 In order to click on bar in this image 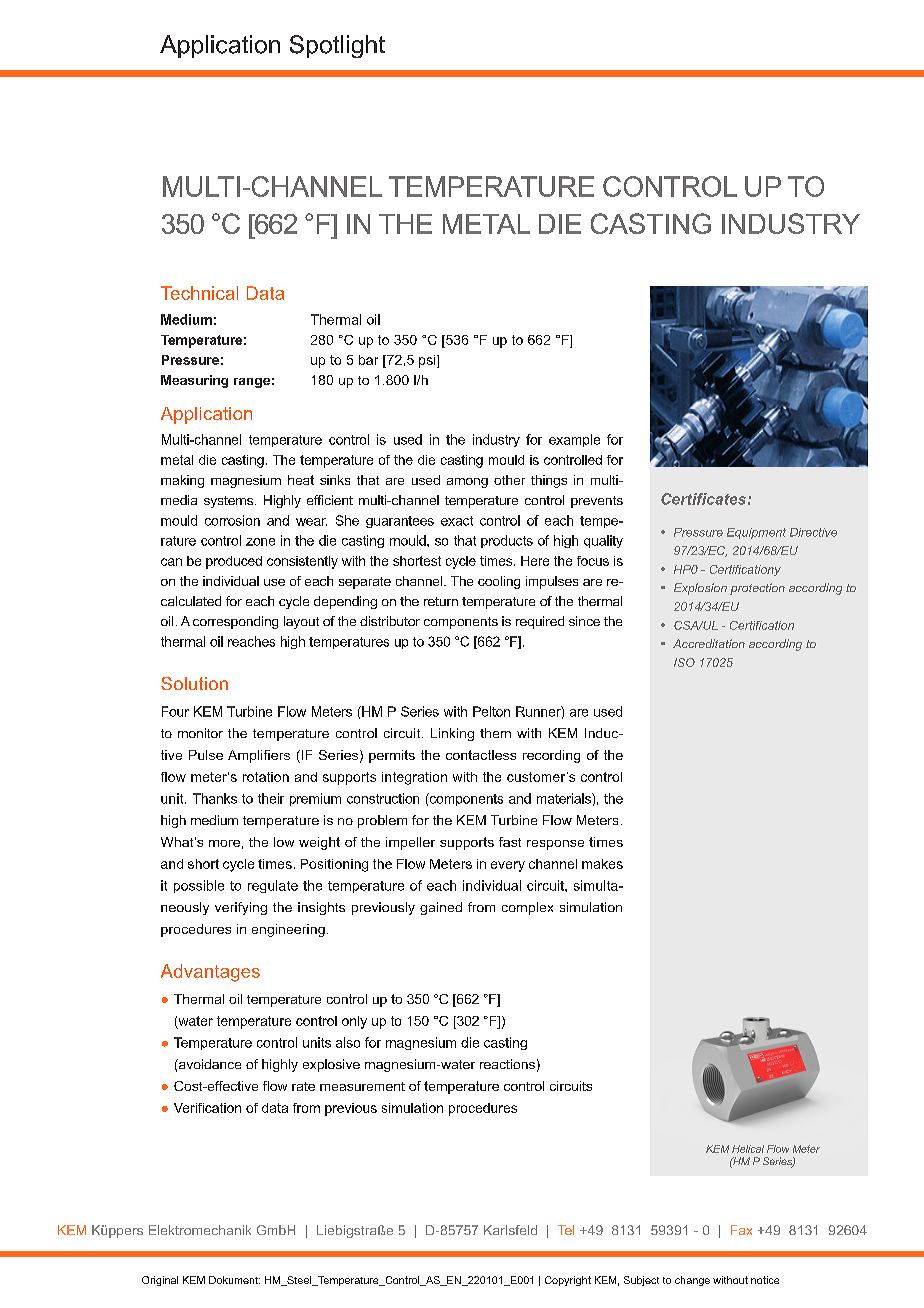, I will do `click(368, 360)`.
